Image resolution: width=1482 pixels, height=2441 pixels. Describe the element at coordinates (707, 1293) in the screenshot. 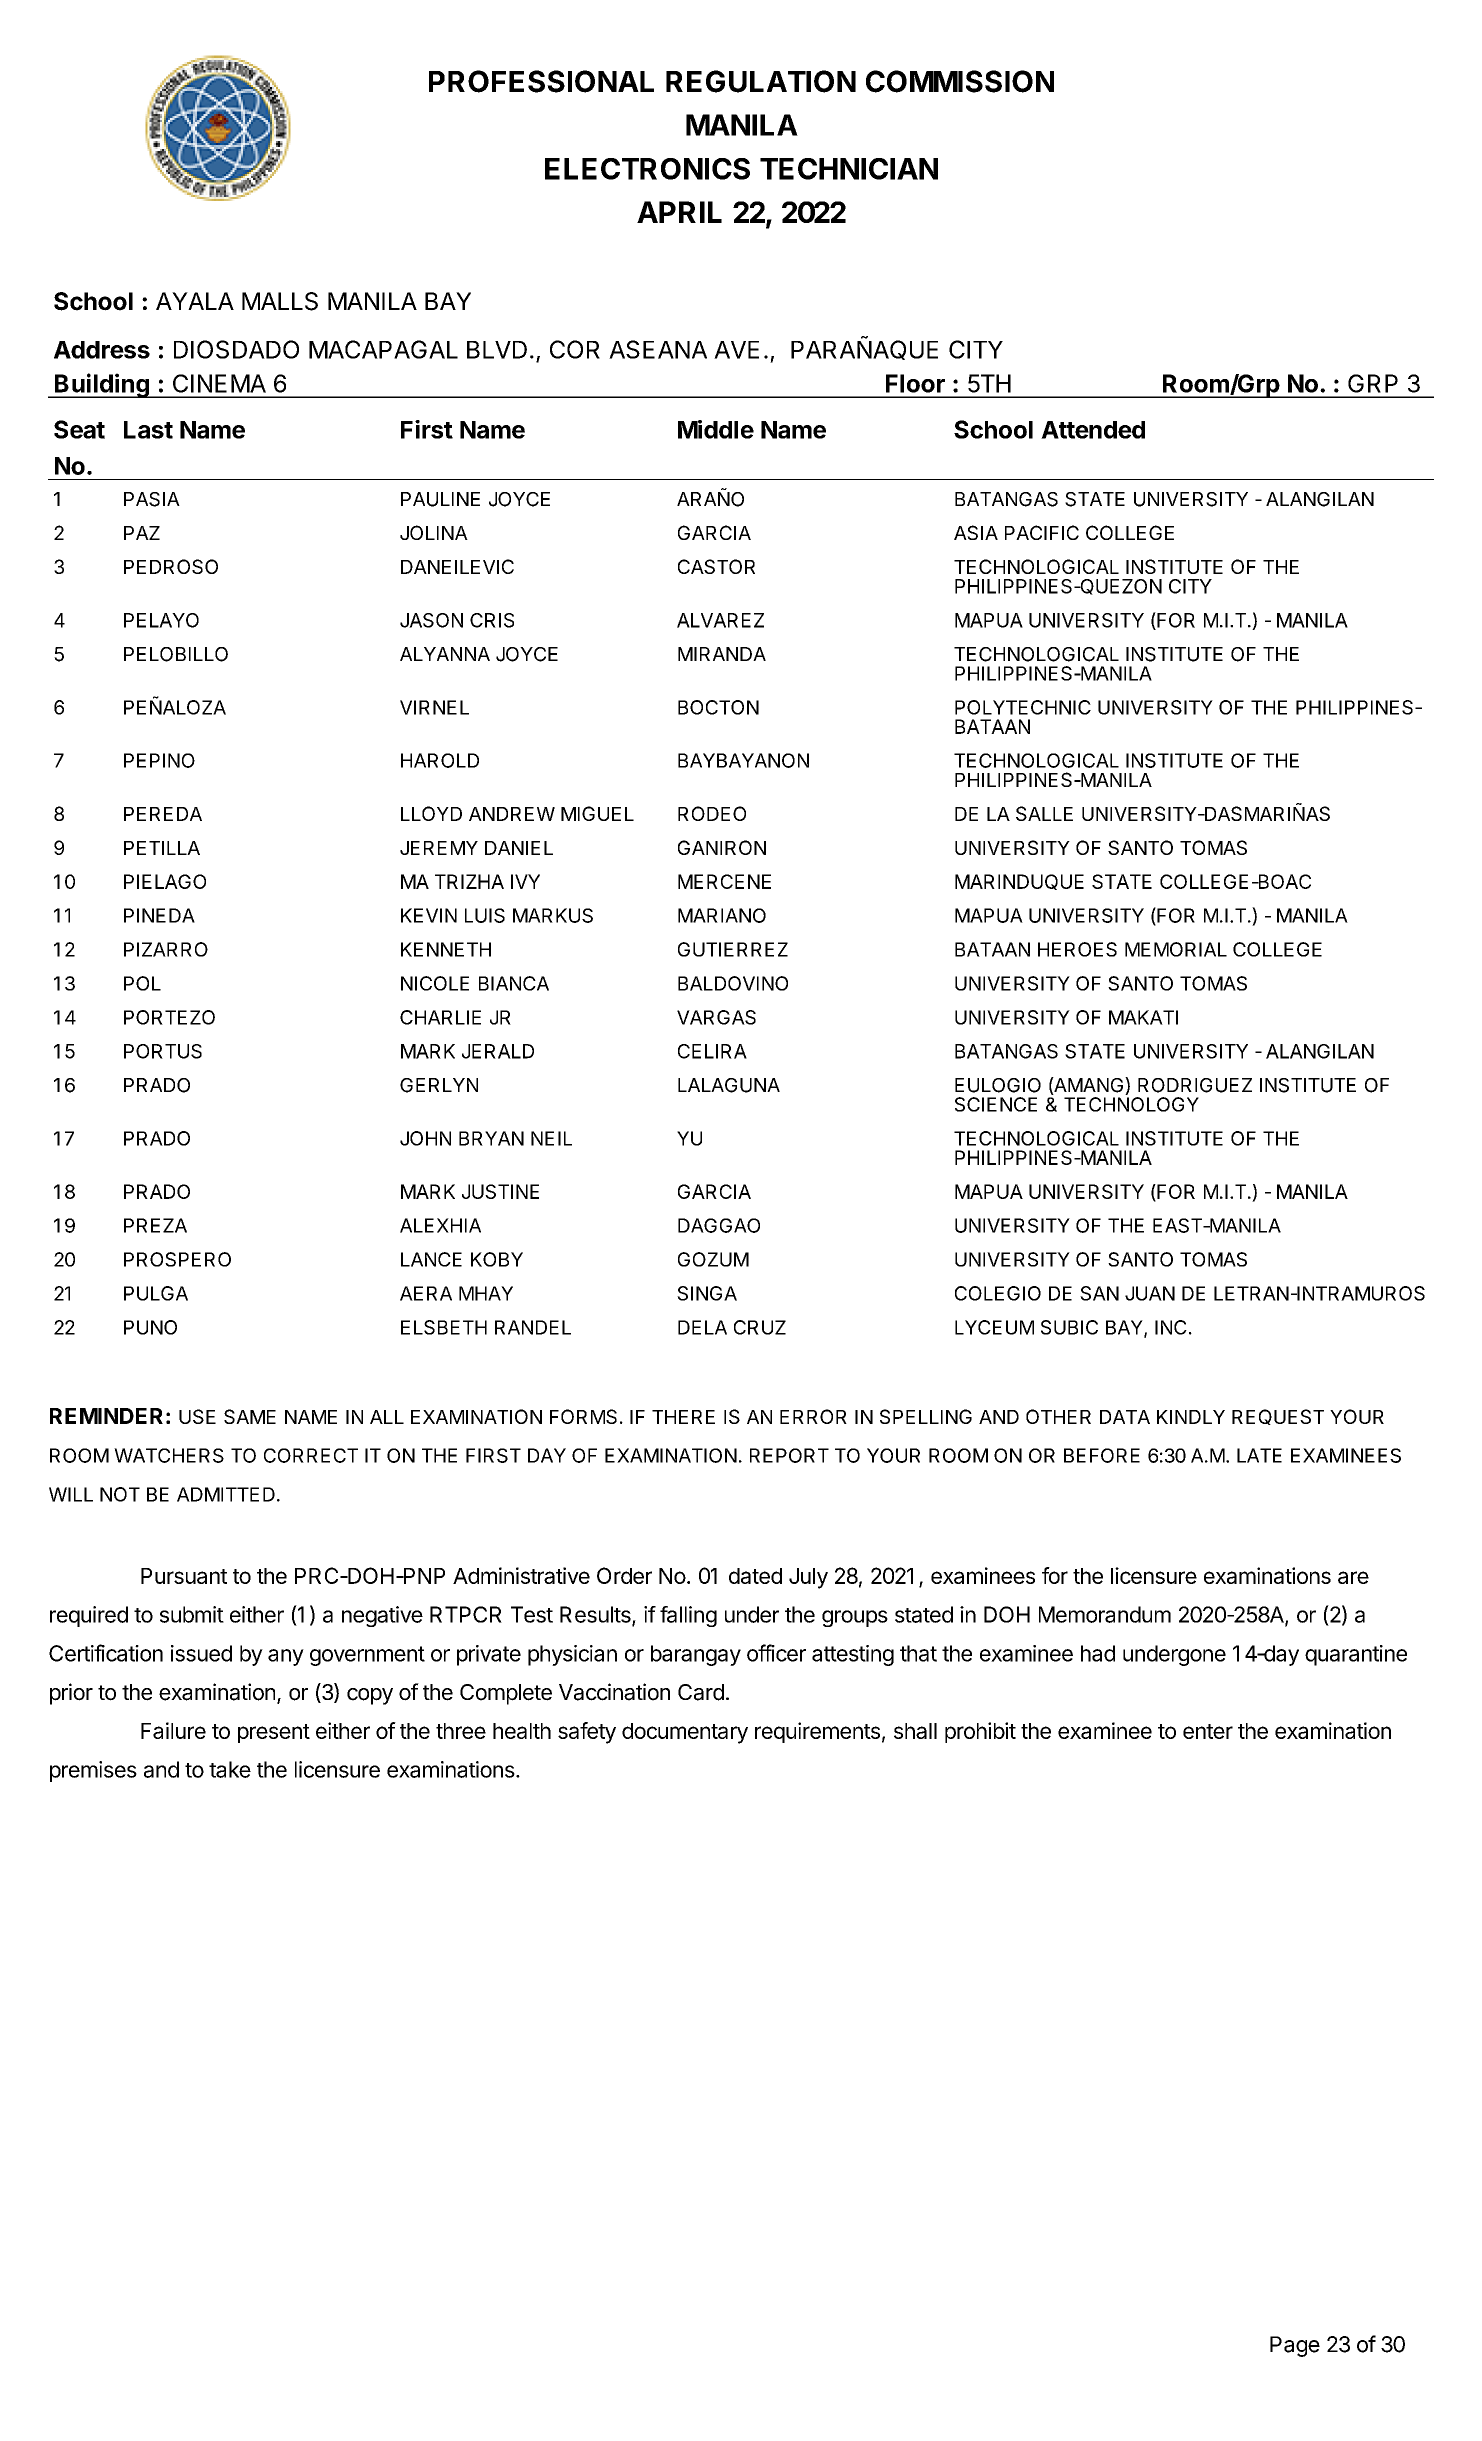

I see `SINGA` at that location.
